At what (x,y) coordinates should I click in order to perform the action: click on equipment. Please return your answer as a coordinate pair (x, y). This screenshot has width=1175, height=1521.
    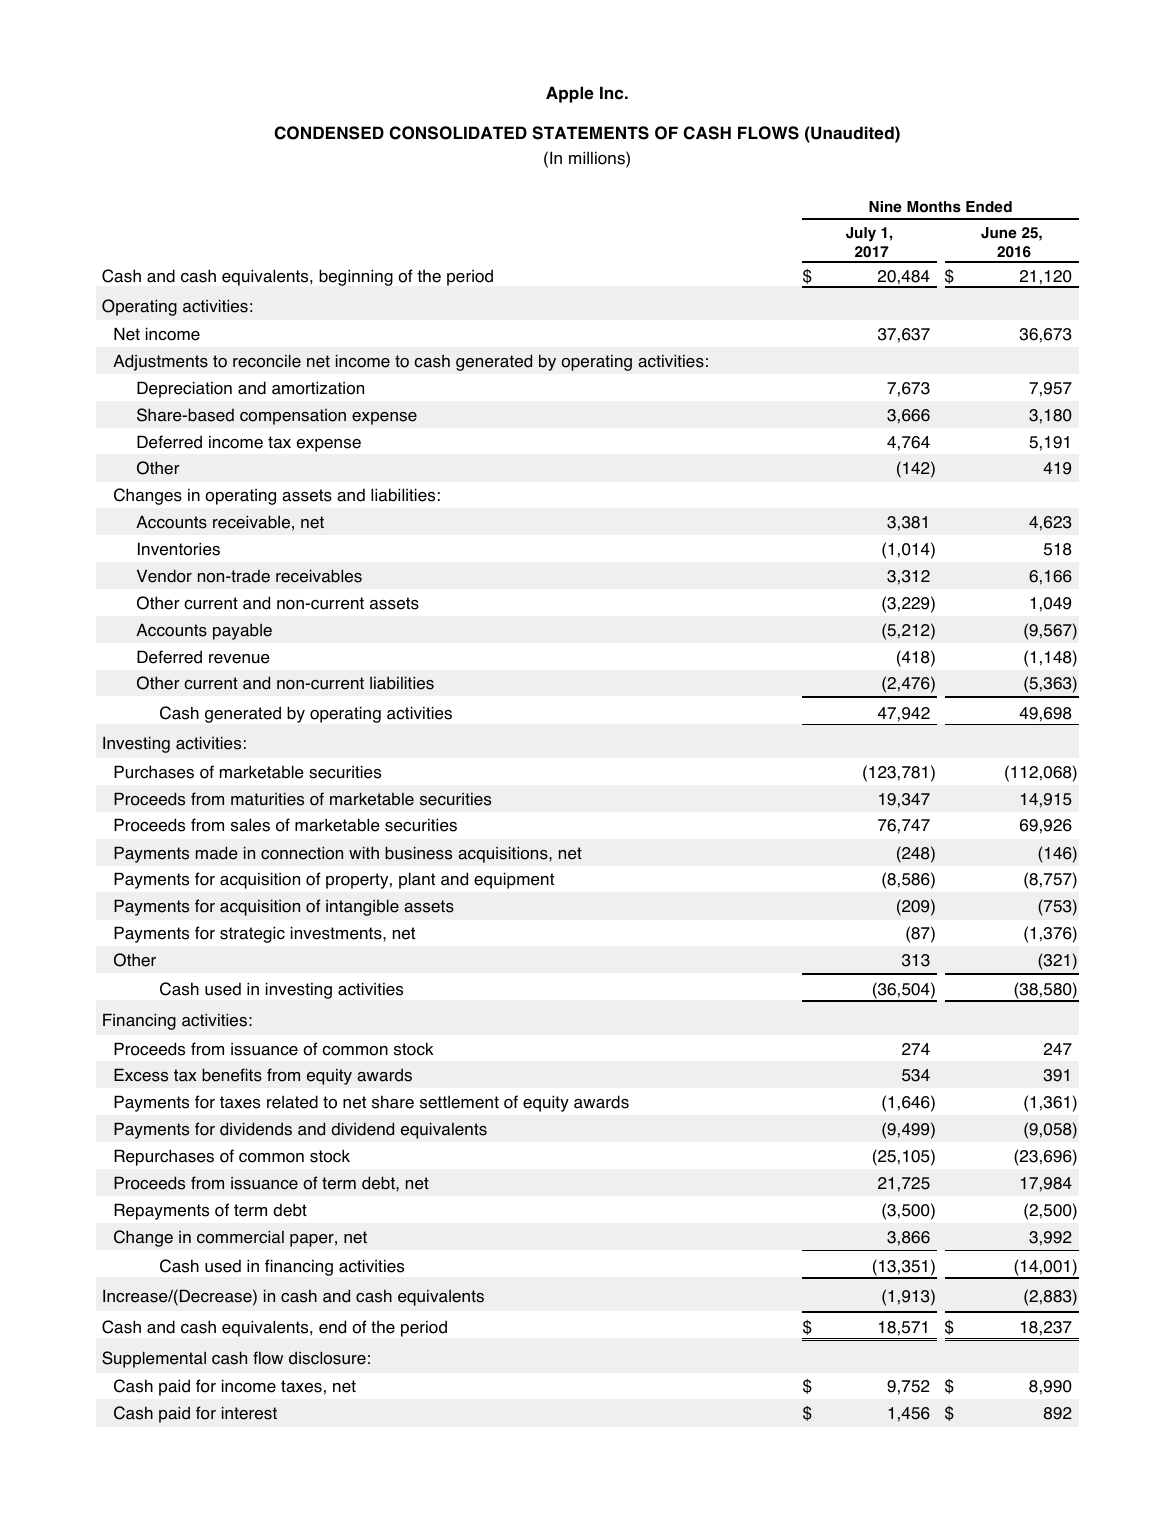
    Looking at the image, I should click on (514, 881).
